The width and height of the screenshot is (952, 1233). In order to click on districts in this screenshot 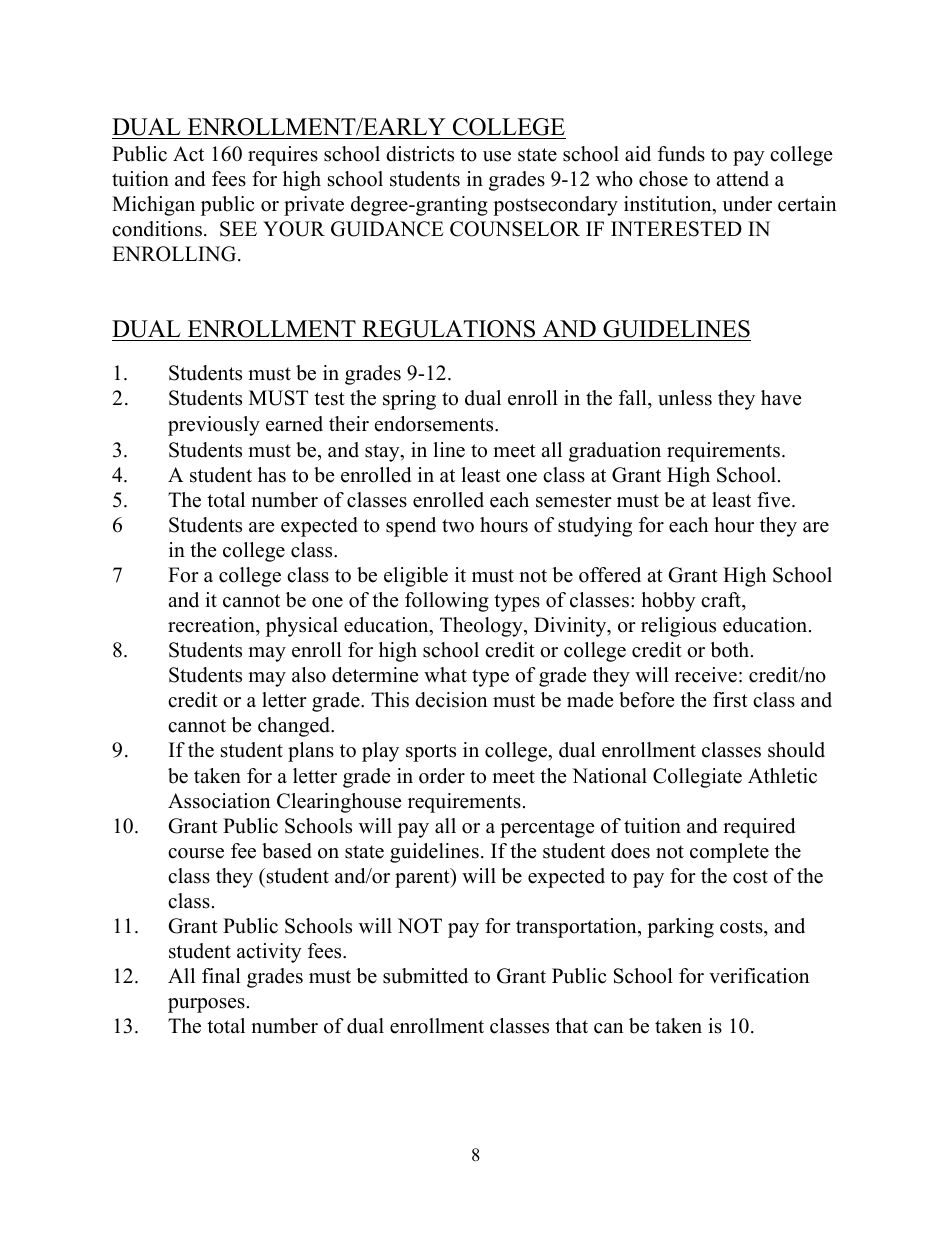, I will do `click(420, 154)`.
